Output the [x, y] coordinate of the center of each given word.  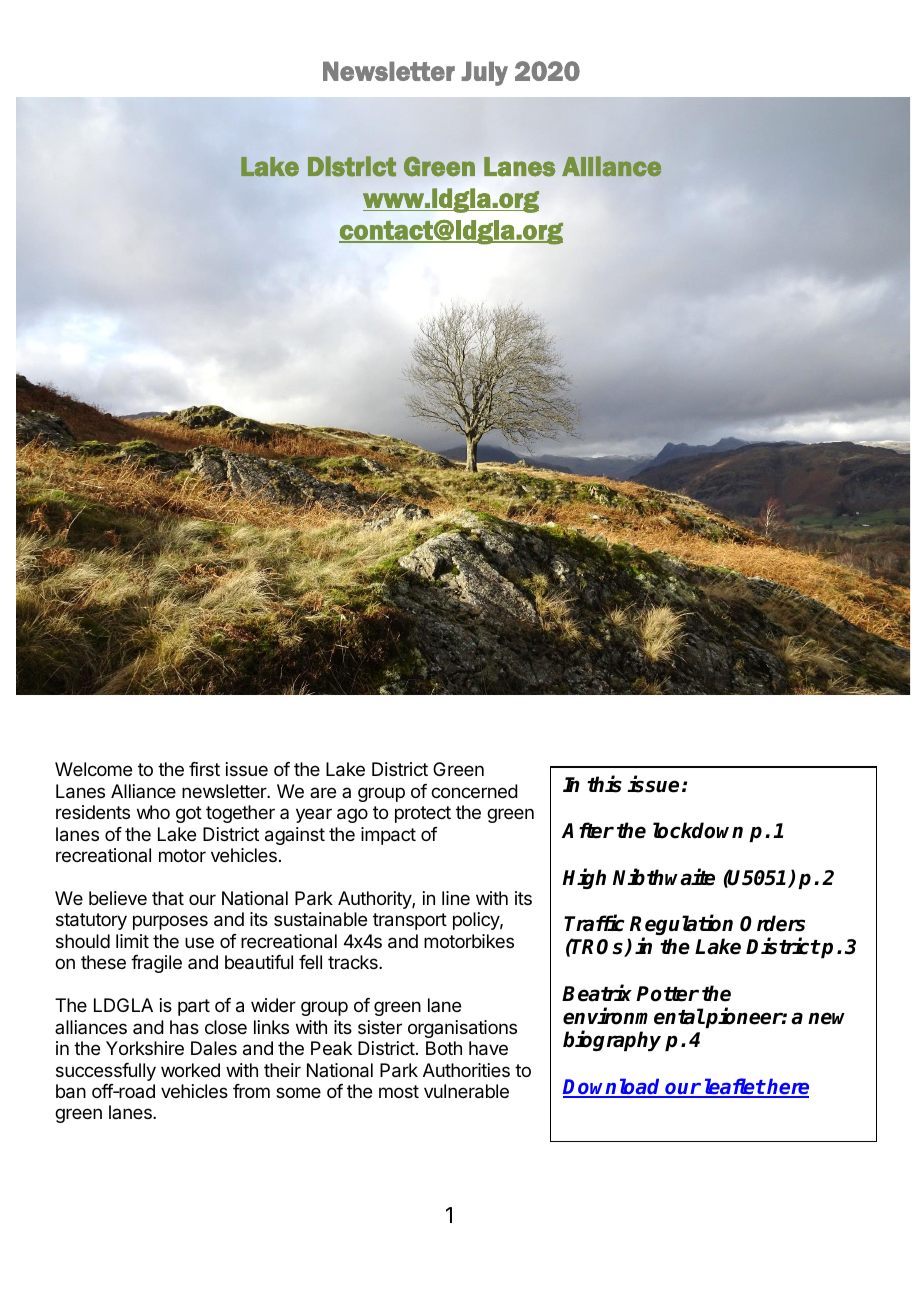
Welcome [93, 769]
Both [444, 1048]
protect [423, 814]
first [204, 769]
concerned [474, 791]
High [584, 878]
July [485, 73]
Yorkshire [145, 1048]
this [604, 784]
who [153, 812]
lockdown [698, 830]
